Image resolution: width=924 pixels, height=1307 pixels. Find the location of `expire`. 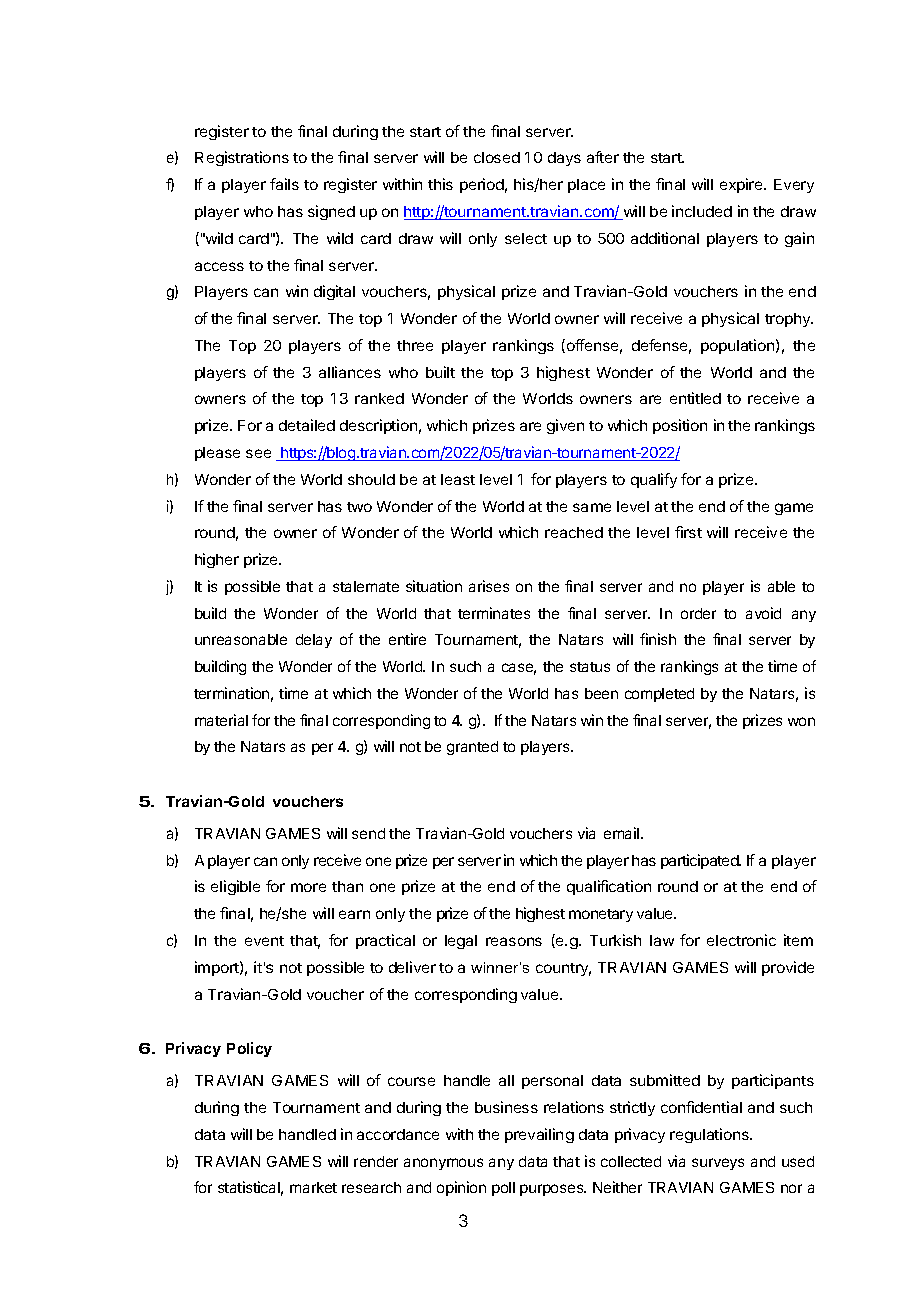

expire is located at coordinates (742, 185).
